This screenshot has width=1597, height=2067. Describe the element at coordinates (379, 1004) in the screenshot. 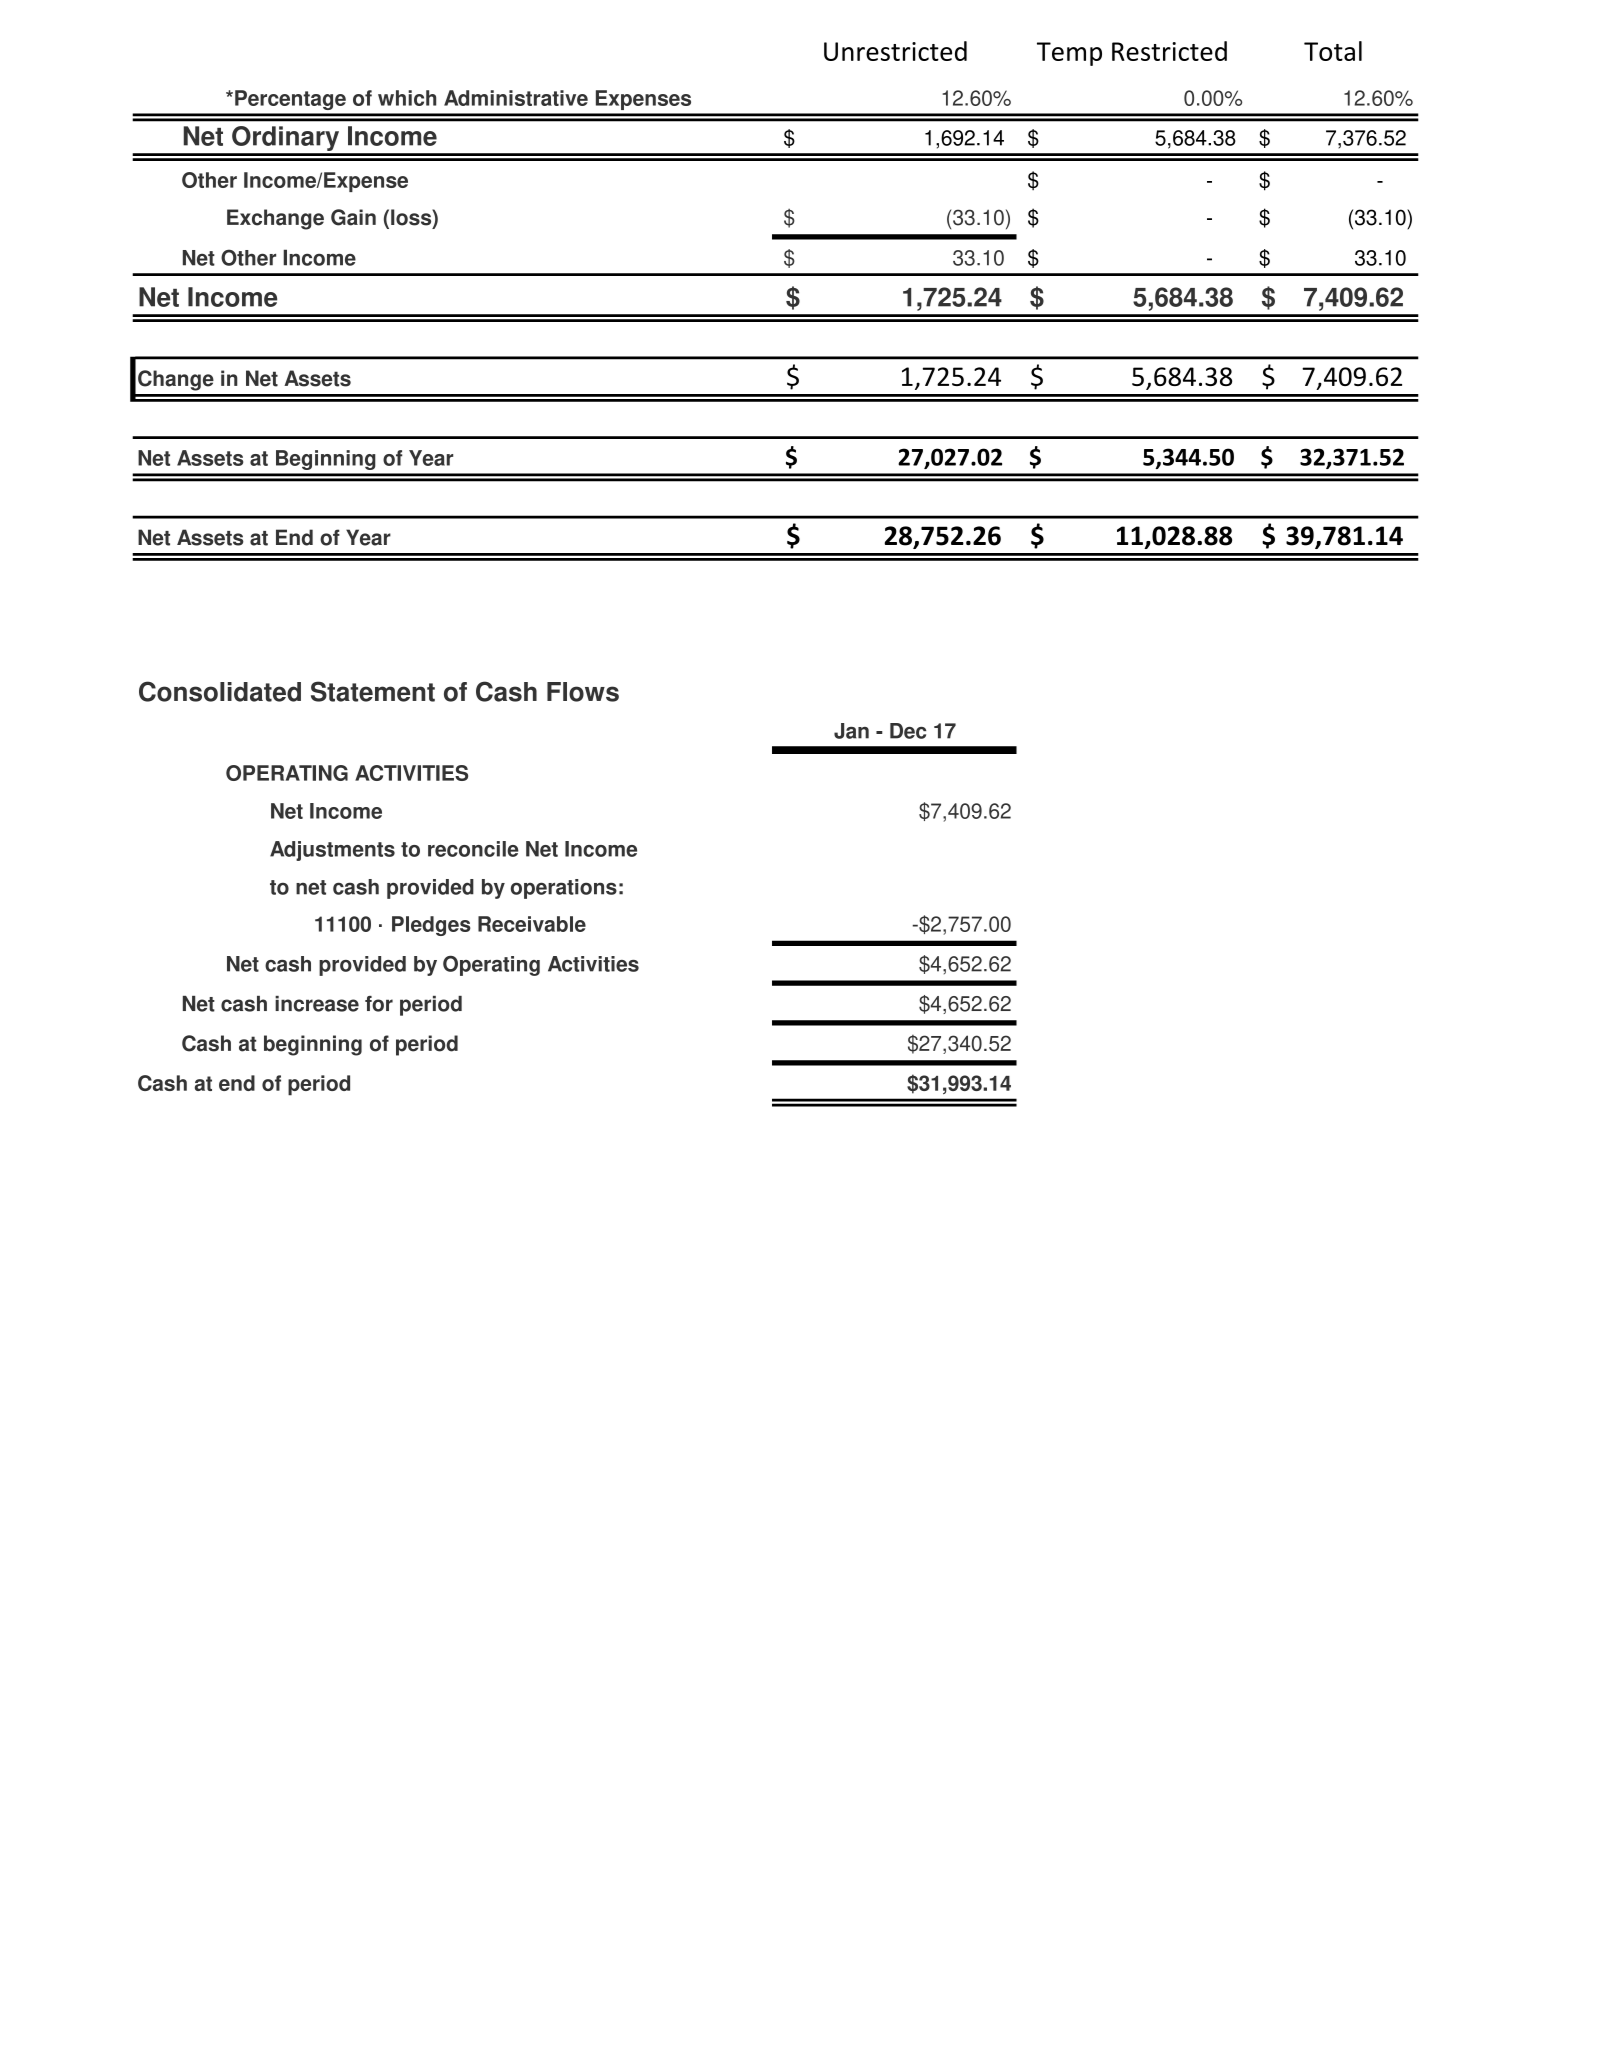

I see `for` at that location.
